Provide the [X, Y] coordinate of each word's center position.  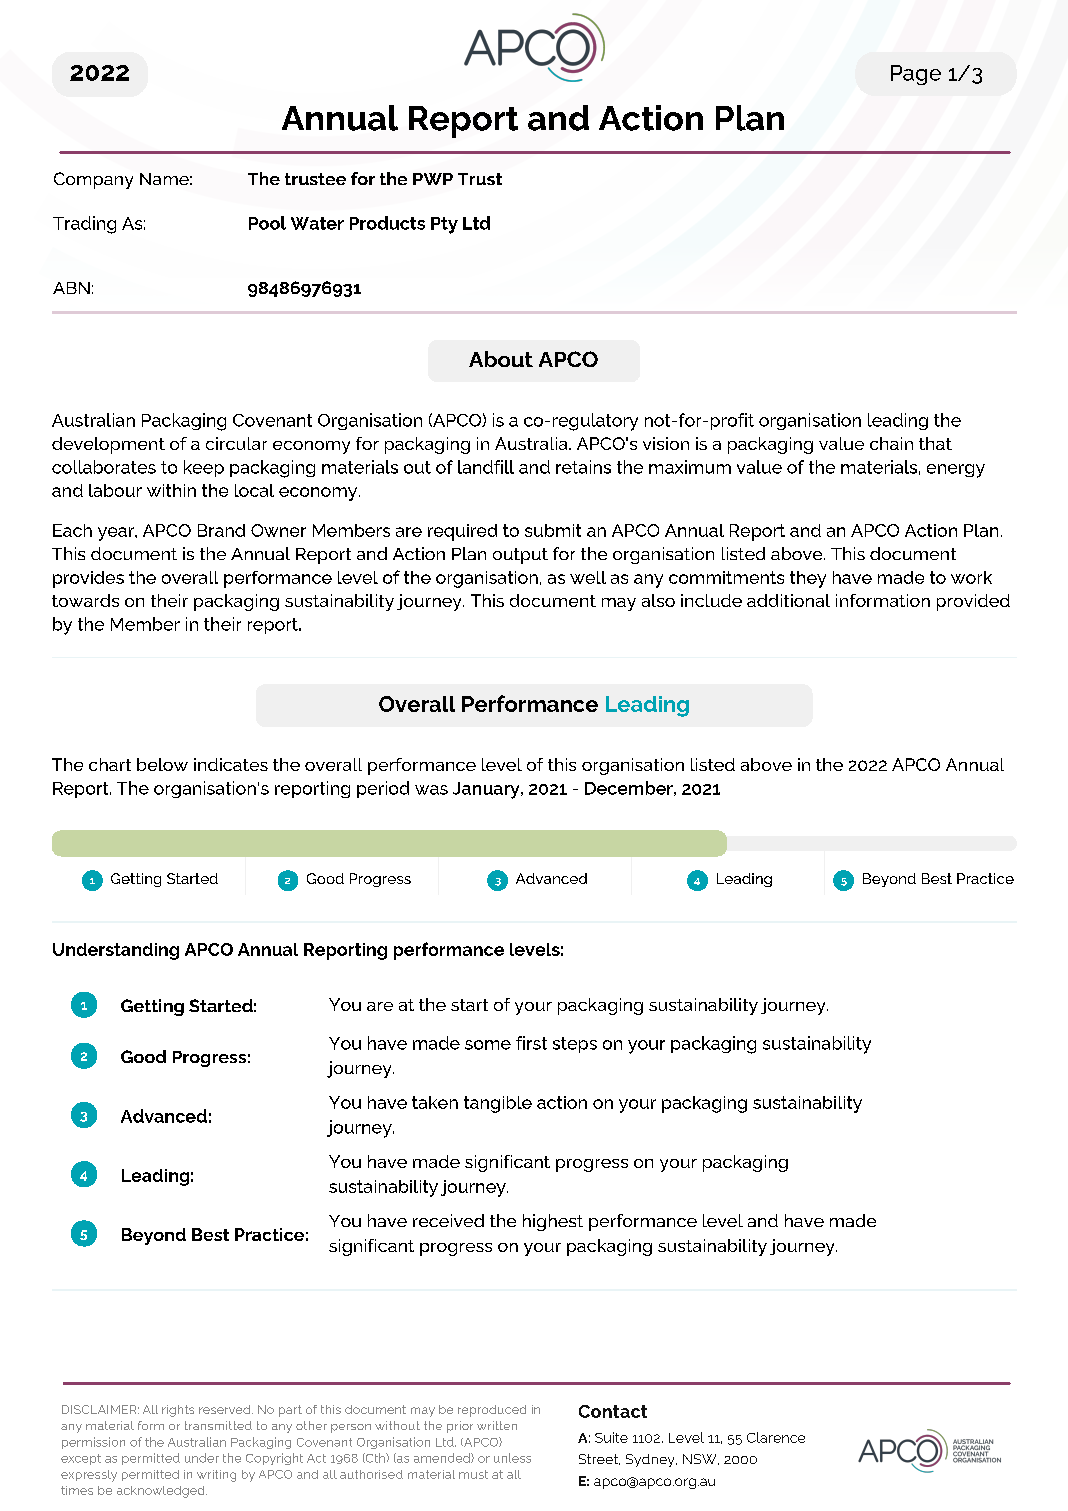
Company [93, 180]
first [531, 1043]
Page [916, 75]
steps [575, 1045]
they [808, 579]
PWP [433, 179]
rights [178, 1411]
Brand [221, 530]
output [520, 556]
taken [435, 1102]
